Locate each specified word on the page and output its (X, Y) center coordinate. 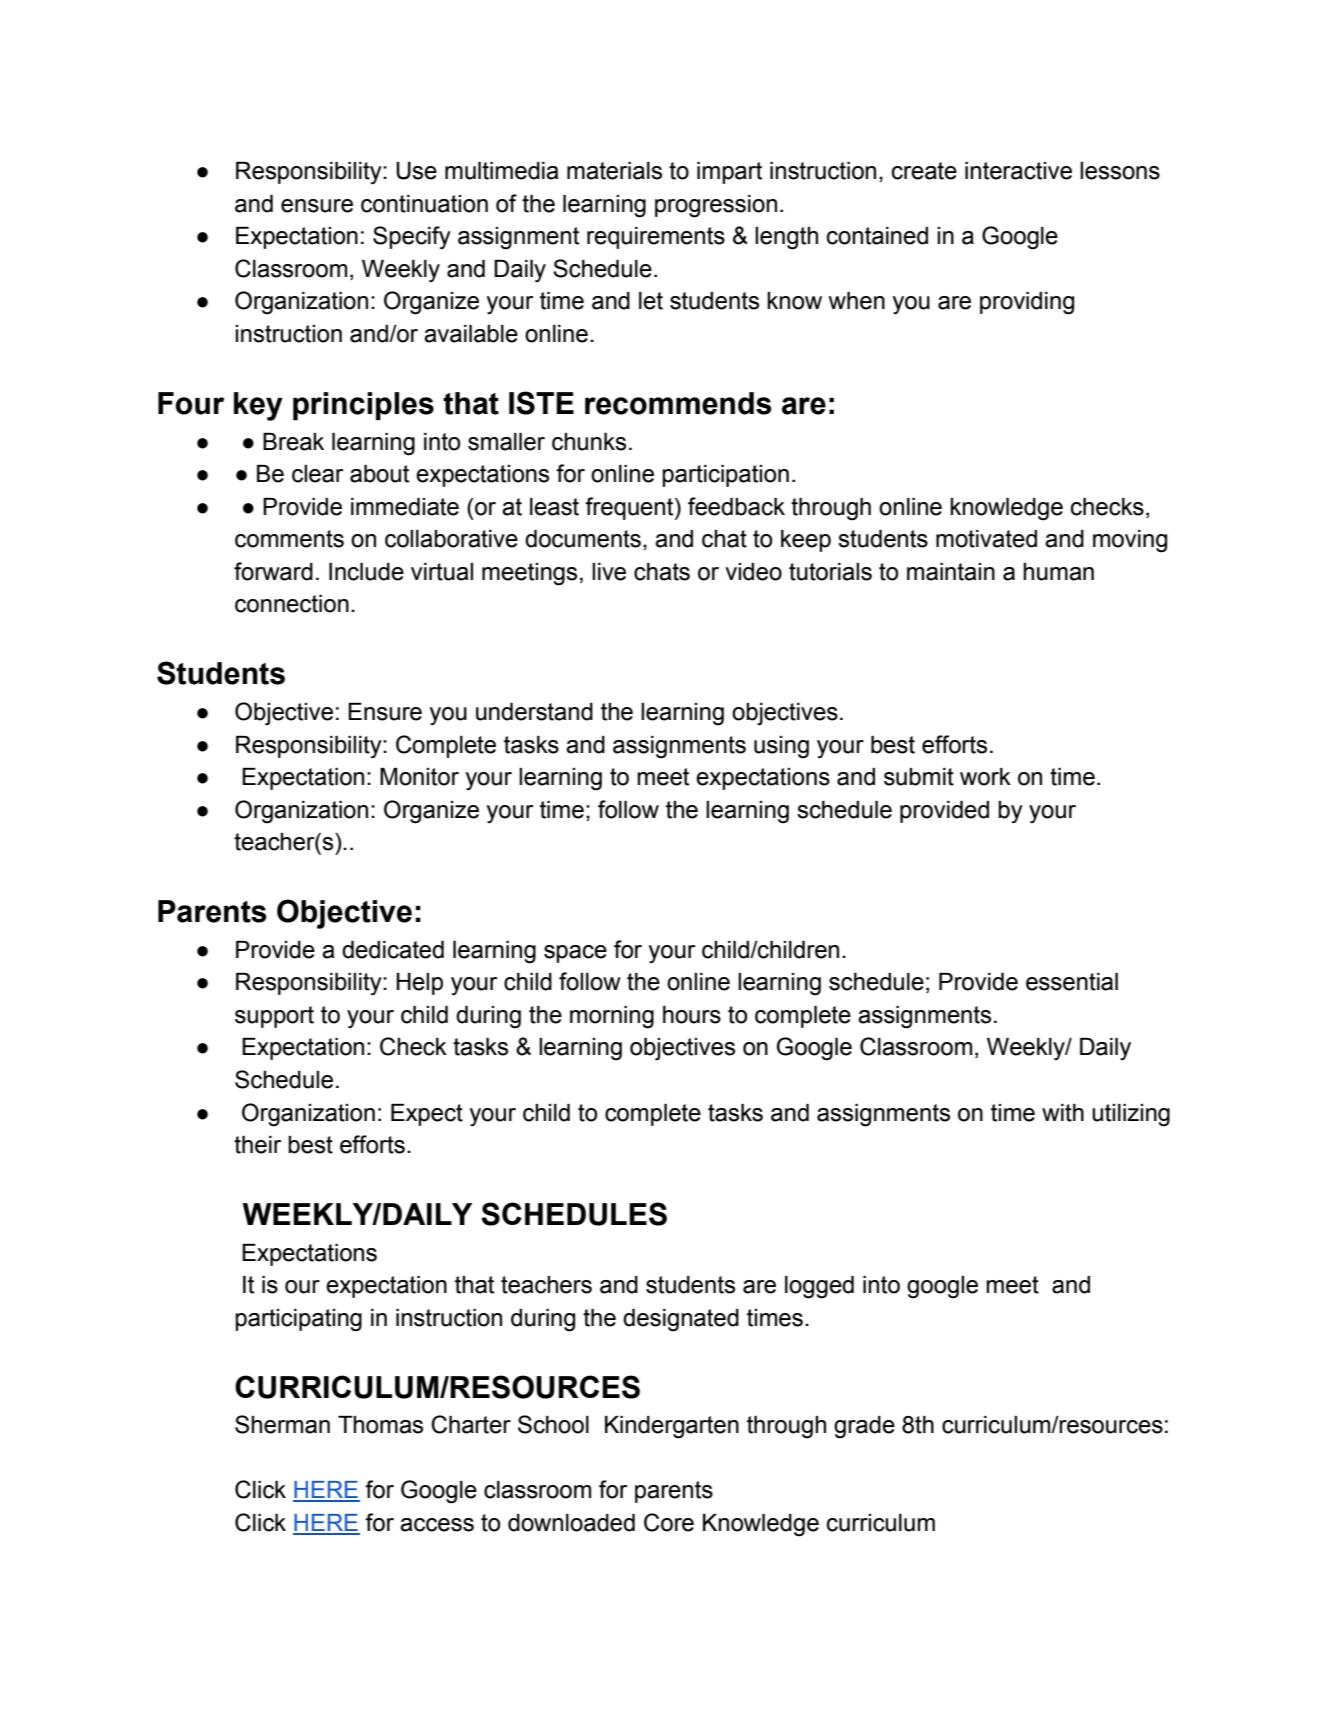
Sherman (282, 1424)
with (1063, 1113)
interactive (1018, 171)
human (1058, 572)
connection (292, 604)
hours (692, 1015)
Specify (412, 238)
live (609, 572)
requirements (656, 238)
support (274, 1017)
